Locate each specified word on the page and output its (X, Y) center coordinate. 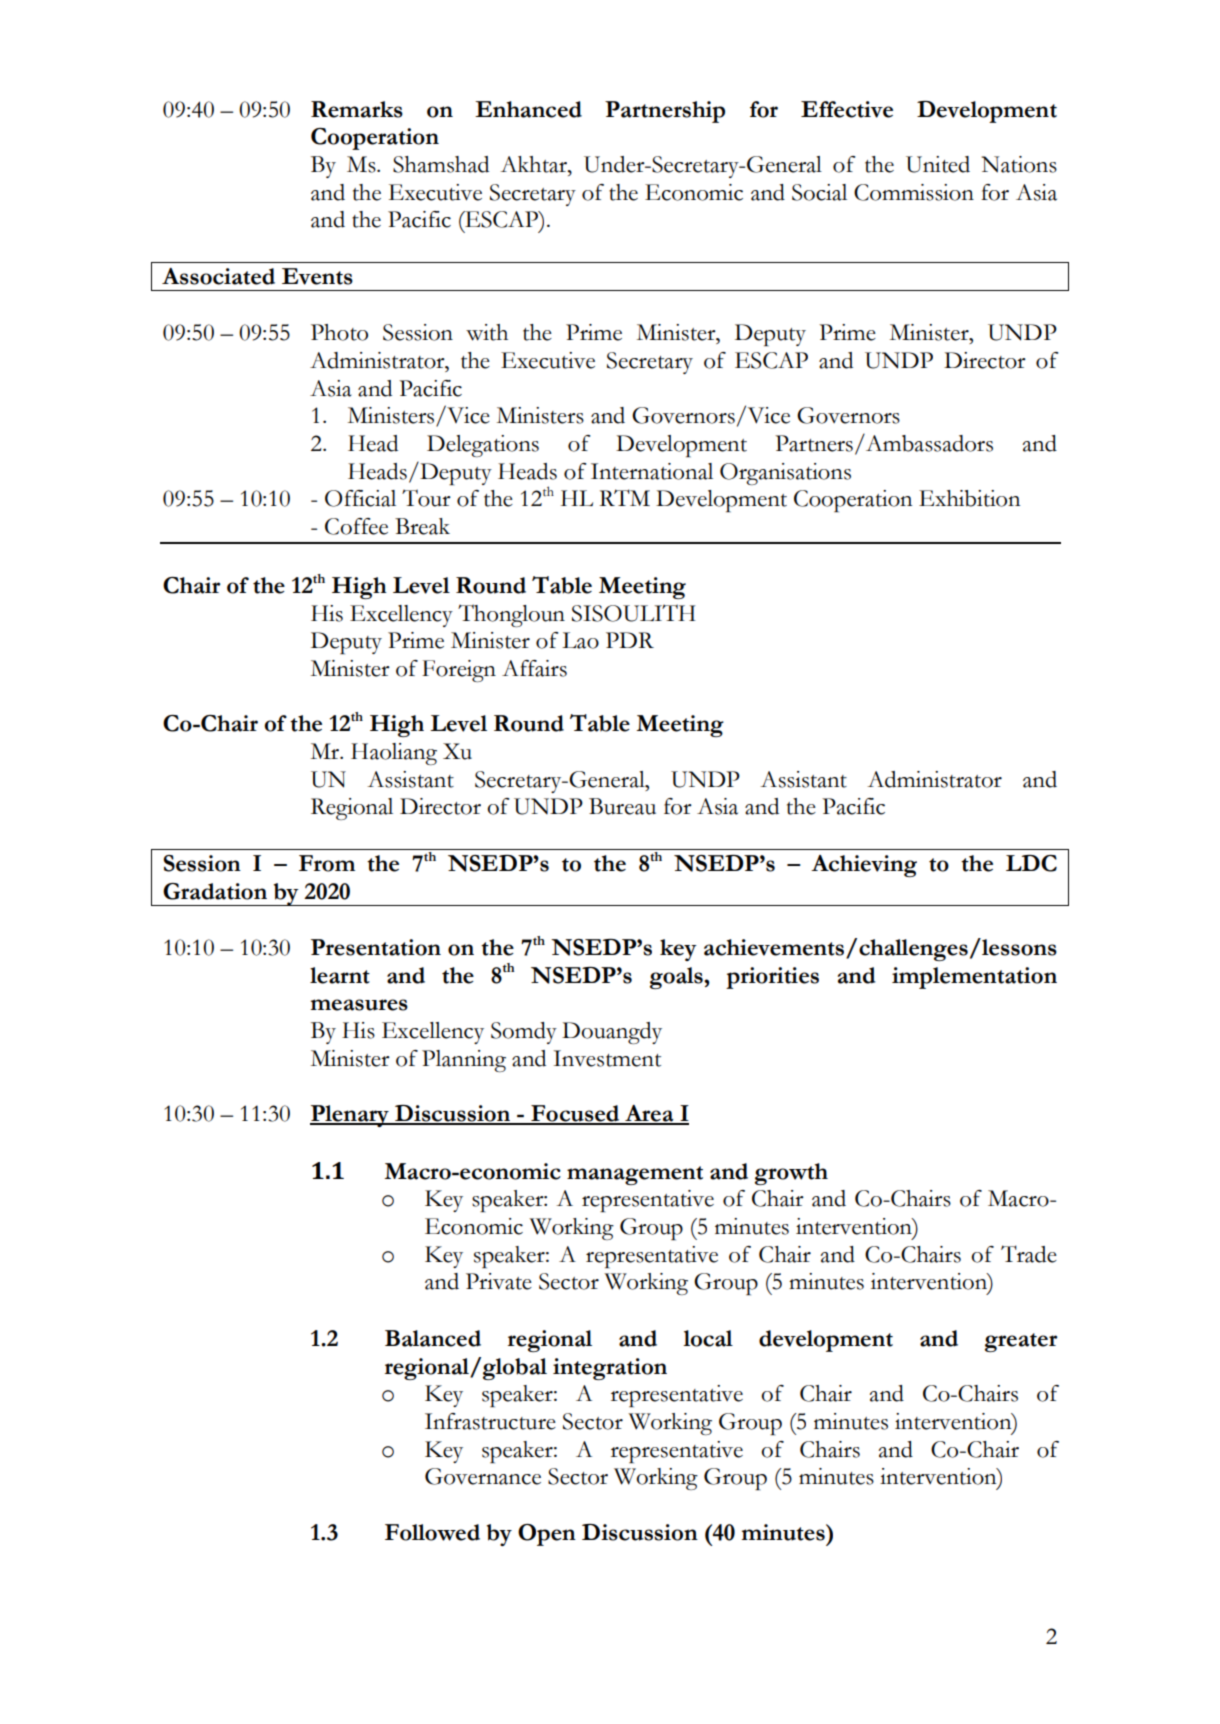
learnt (340, 975)
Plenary (350, 1116)
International (652, 471)
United (938, 164)
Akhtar (534, 164)
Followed (432, 1532)
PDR (630, 640)
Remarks (357, 109)
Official (360, 498)
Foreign (459, 671)
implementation (974, 978)
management (635, 1175)
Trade (1029, 1254)
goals (677, 978)
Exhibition (969, 498)
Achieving (864, 866)
